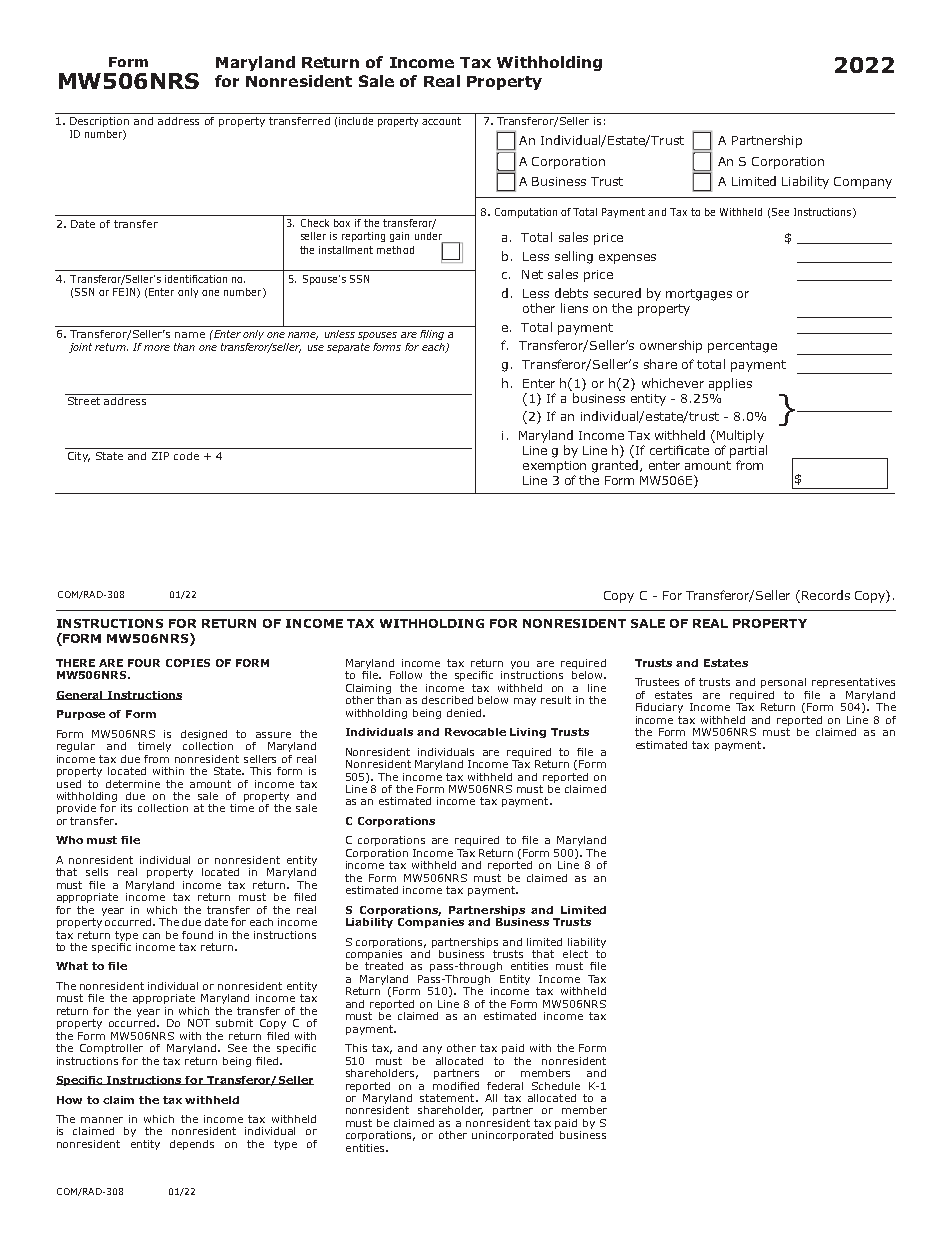 This screenshot has height=1233, width=952. Describe the element at coordinates (441, 121) in the screenshot. I see `account` at that location.
